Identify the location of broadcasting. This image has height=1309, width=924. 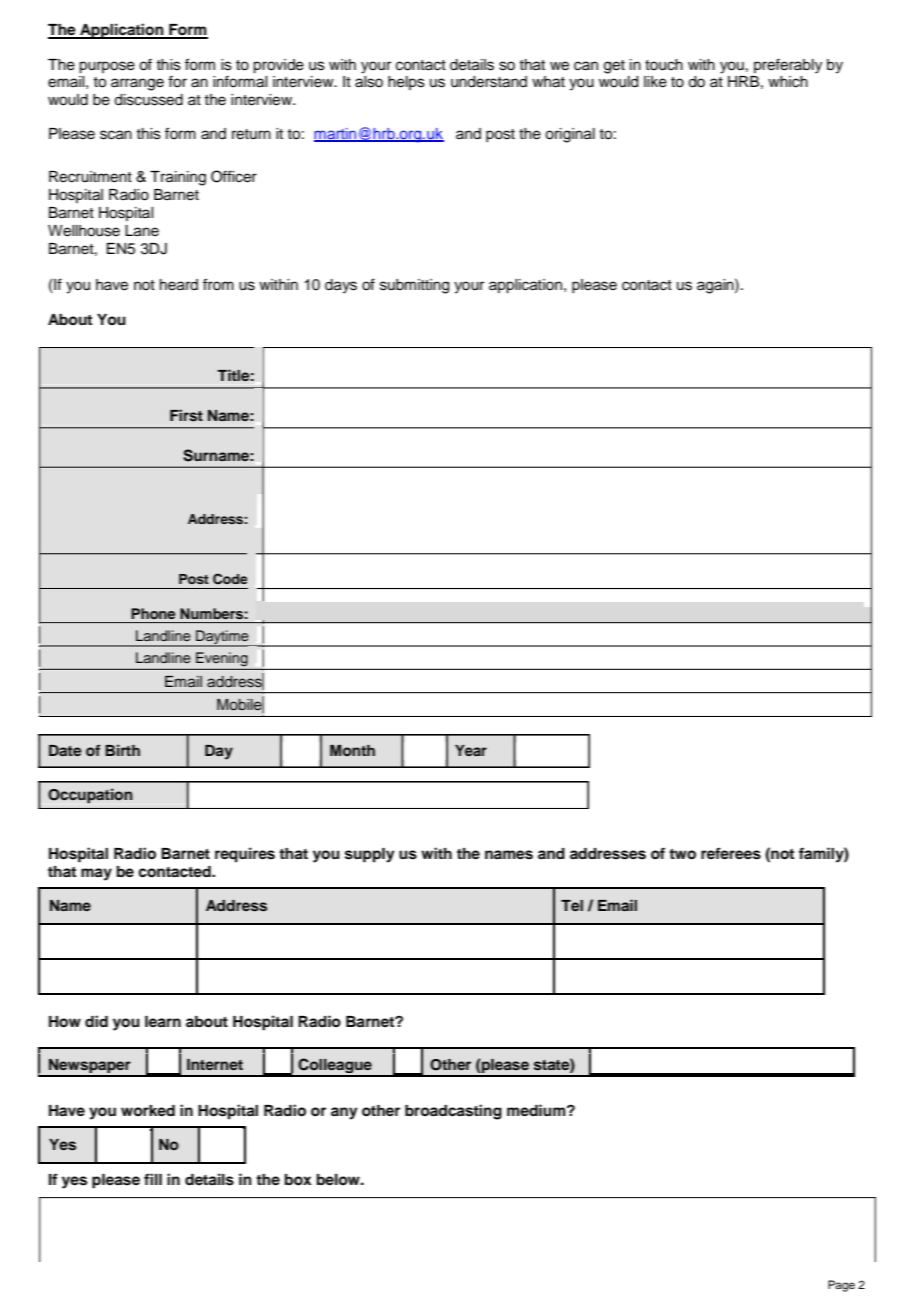
(453, 1112).
